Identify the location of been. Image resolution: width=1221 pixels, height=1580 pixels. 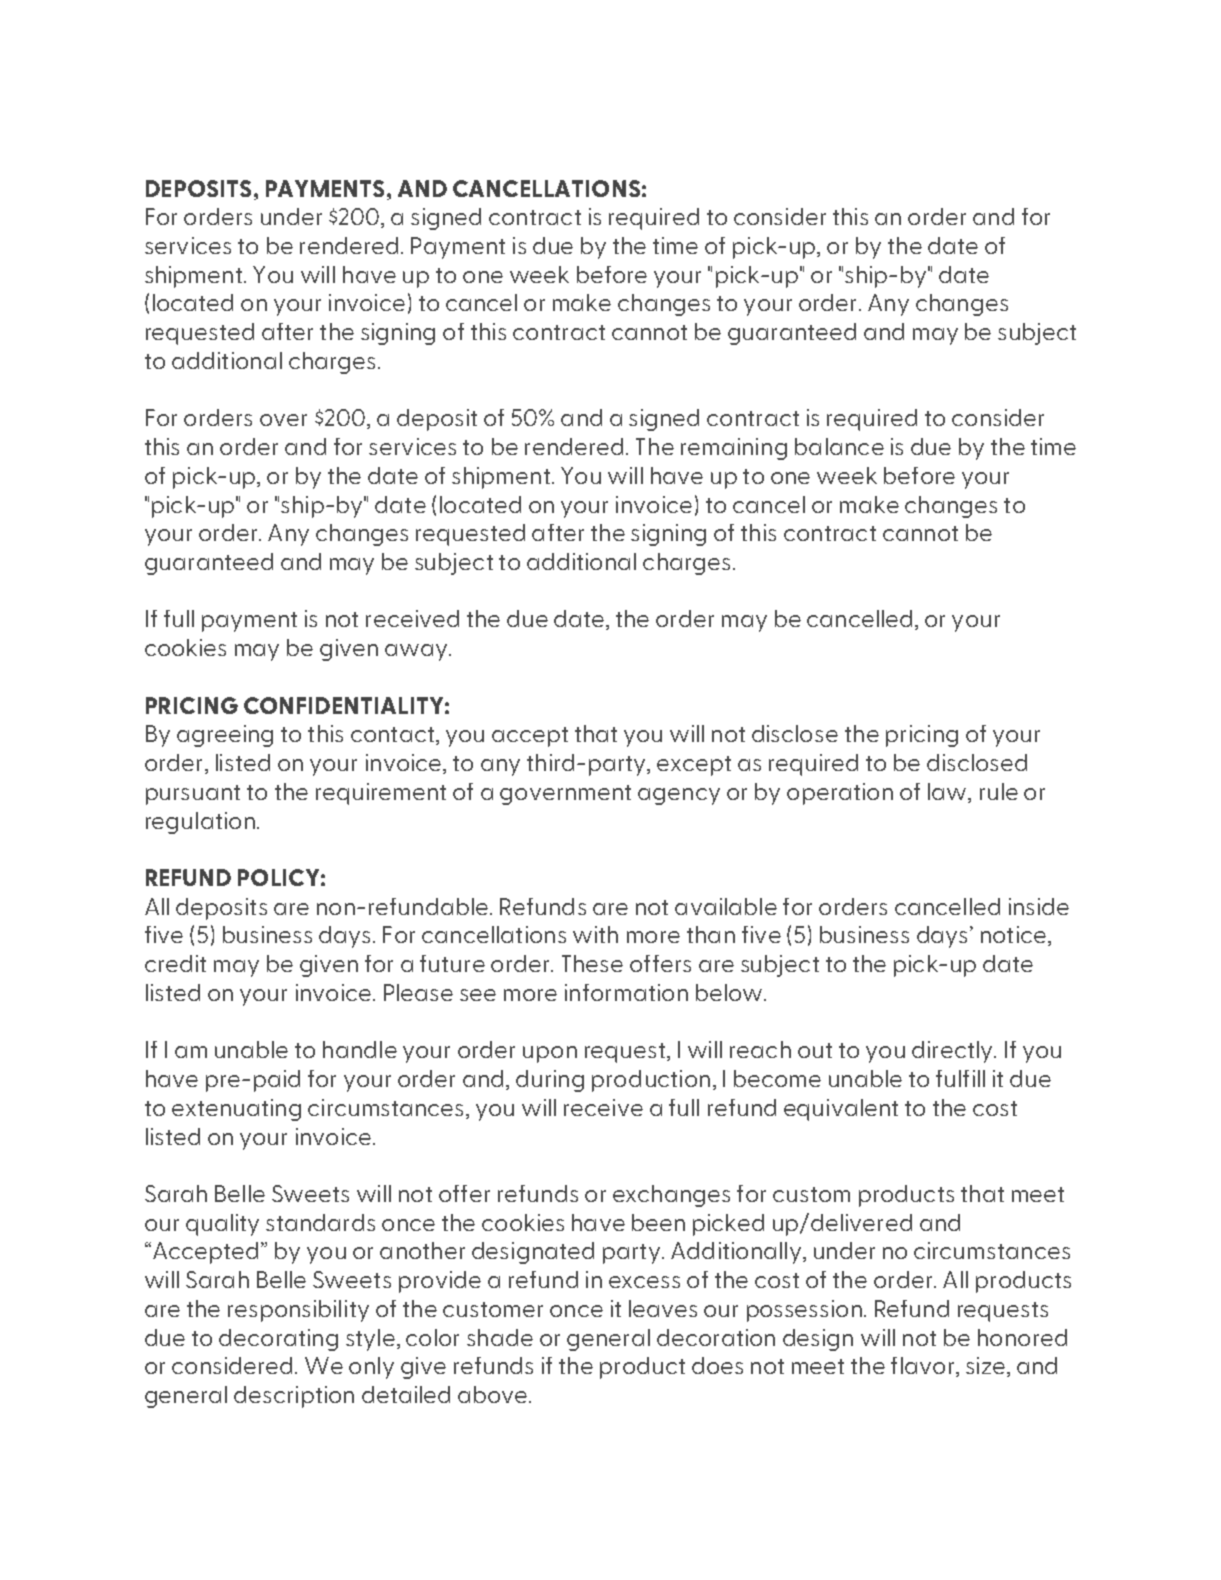
(658, 1222).
